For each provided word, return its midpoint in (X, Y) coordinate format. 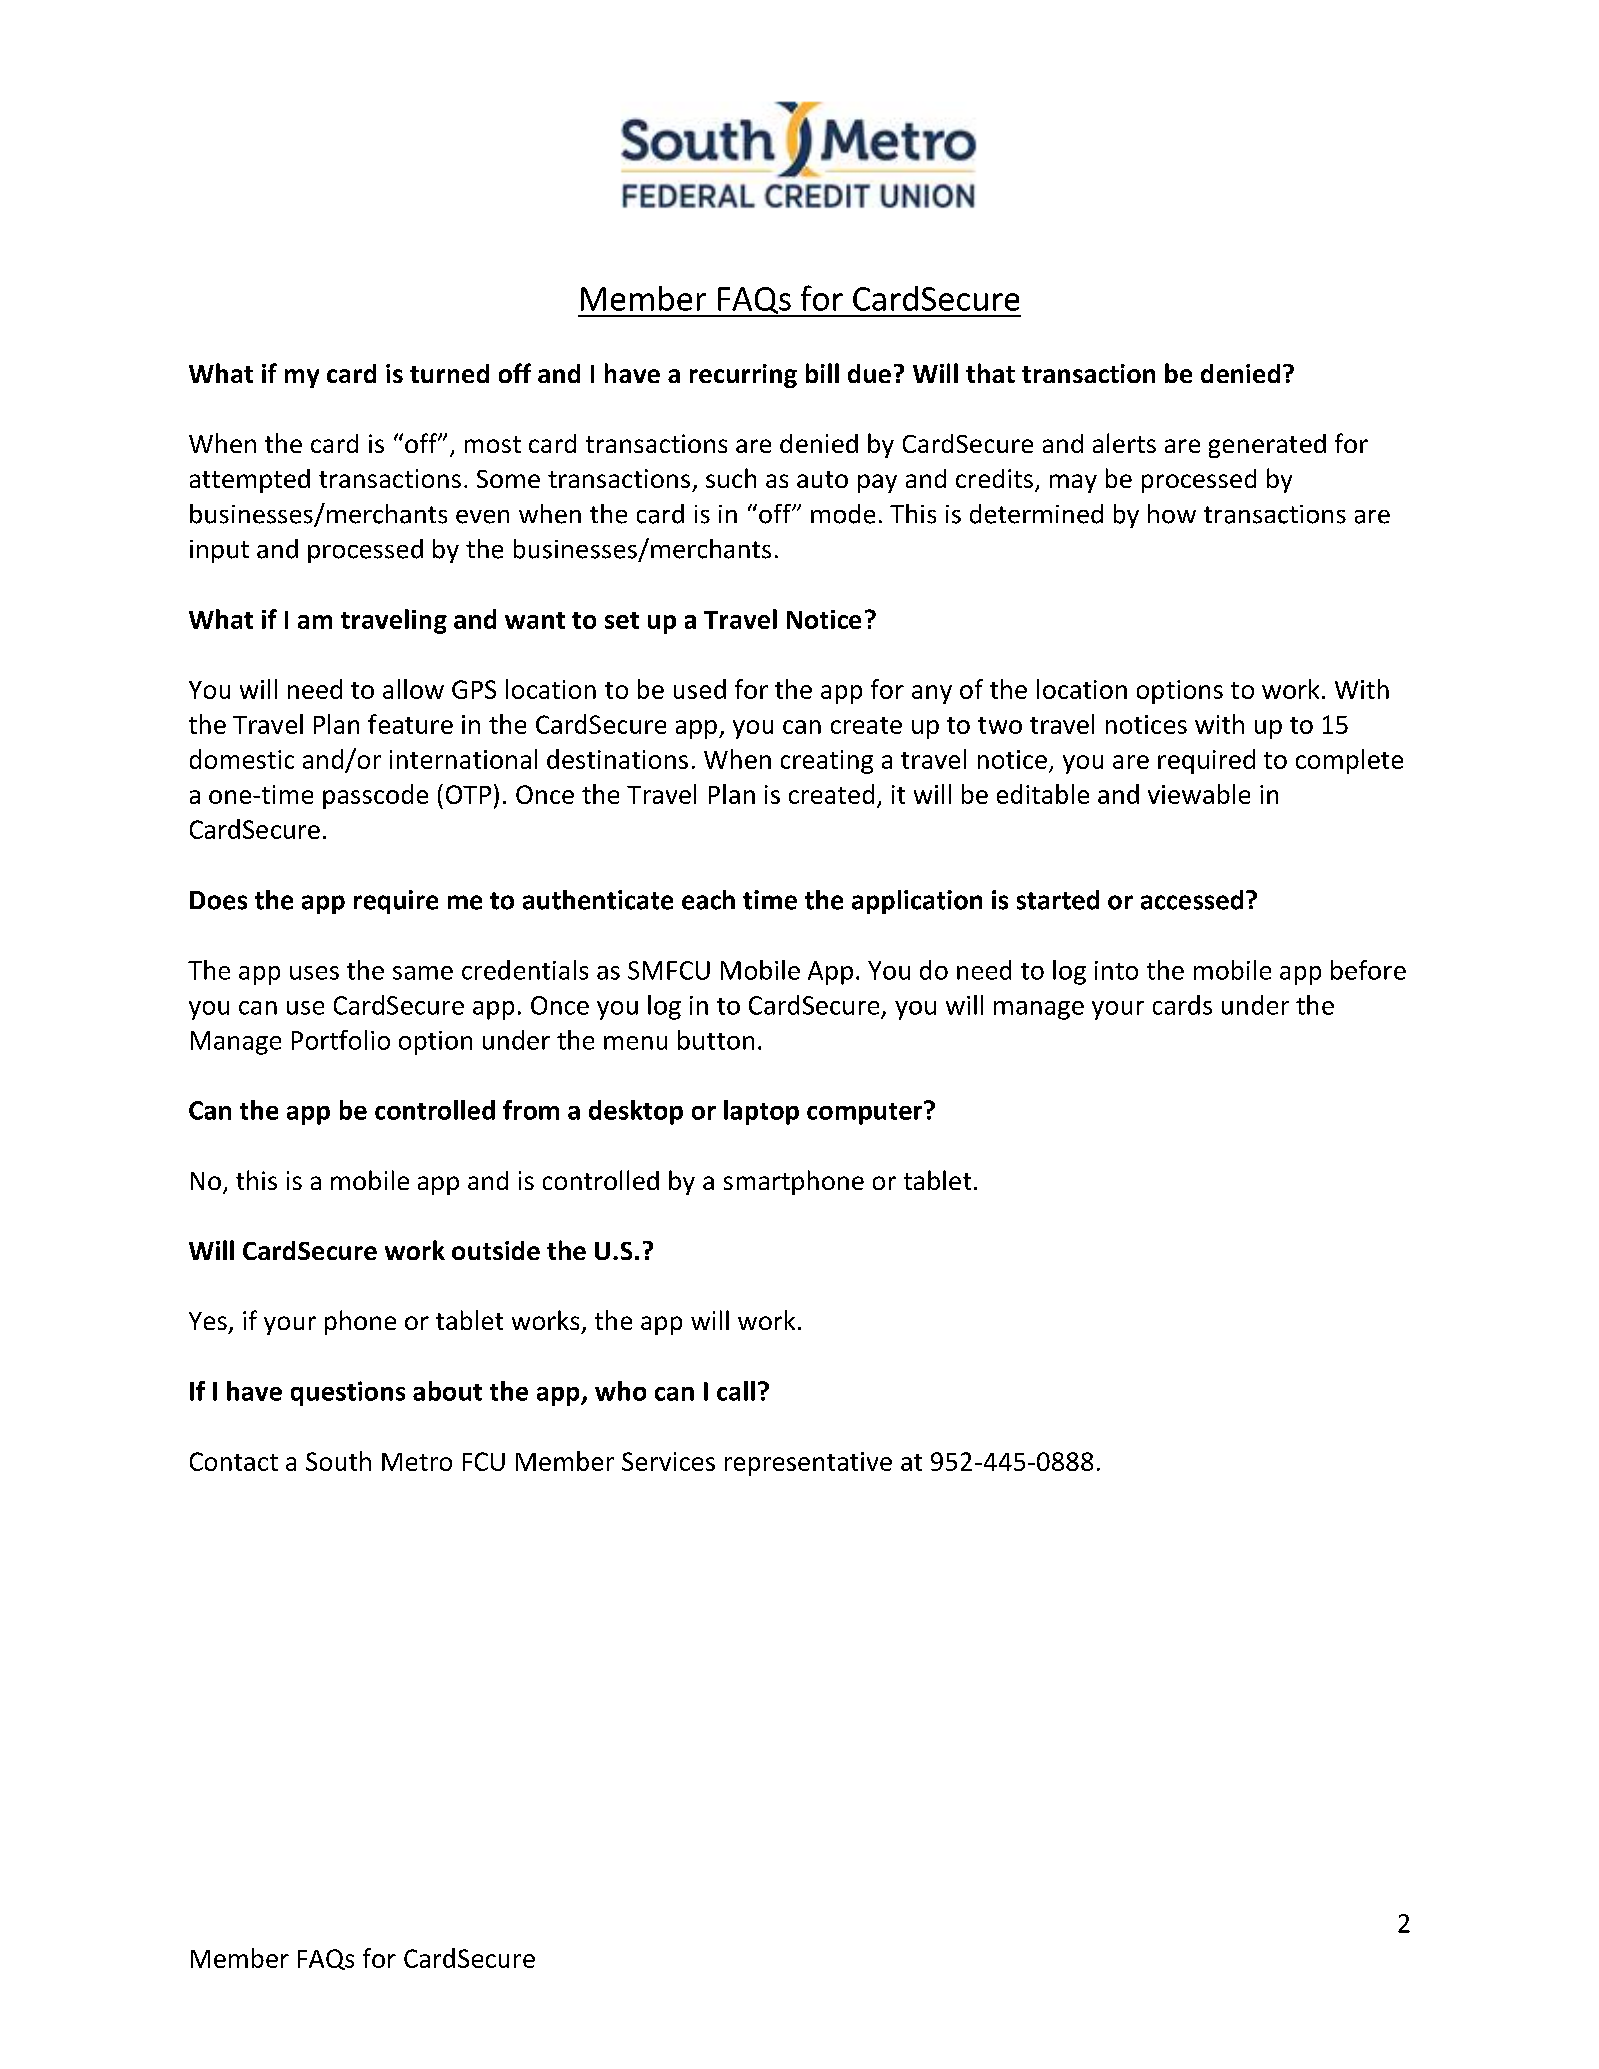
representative (808, 1464)
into (1116, 970)
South (338, 1461)
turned (449, 373)
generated (1267, 446)
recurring (743, 376)
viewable (1199, 794)
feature (410, 724)
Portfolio (341, 1040)
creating (827, 762)
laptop (761, 1112)
